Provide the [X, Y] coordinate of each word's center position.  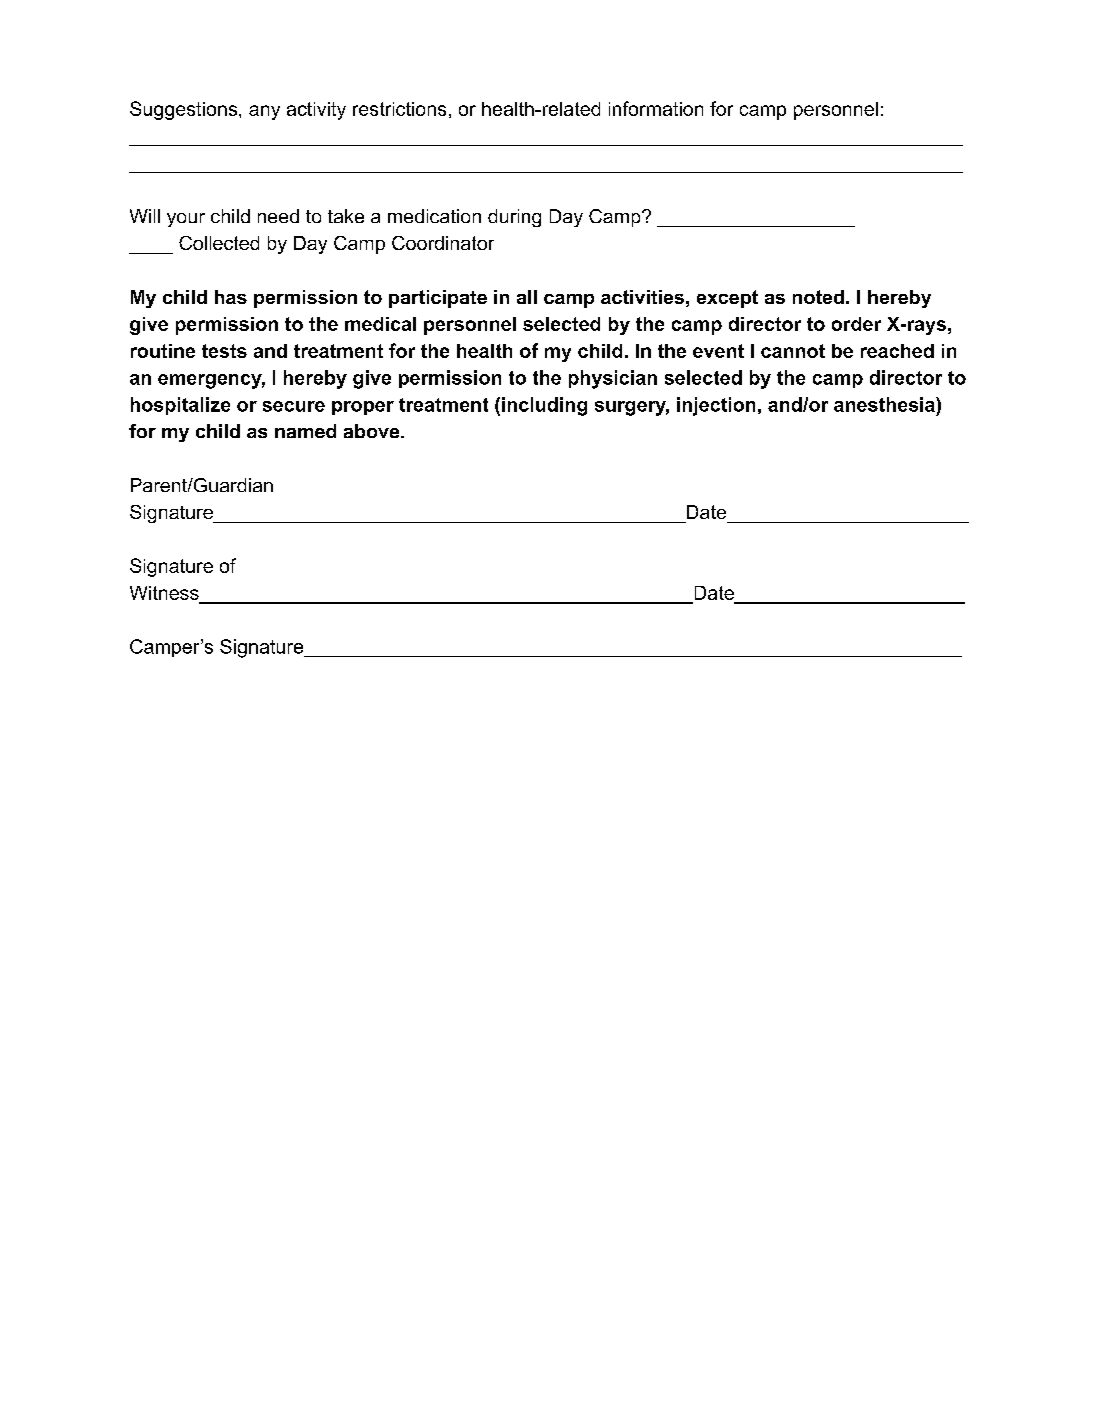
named [305, 431]
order [856, 324]
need [278, 216]
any [264, 112]
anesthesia [885, 404]
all [527, 297]
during [514, 218]
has [231, 297]
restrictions [399, 109]
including [544, 406]
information [656, 108]
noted [818, 297]
